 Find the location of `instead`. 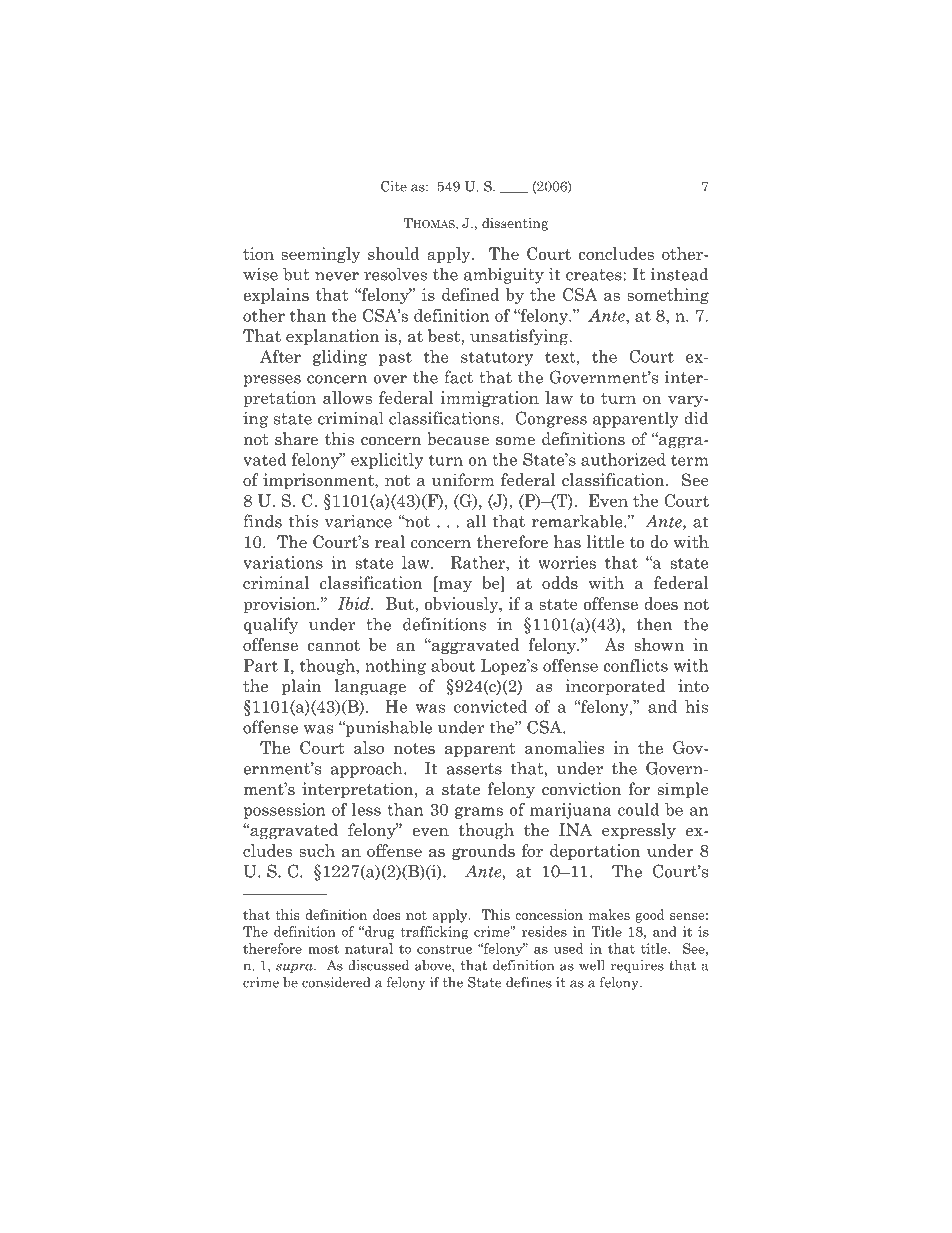

instead is located at coordinates (680, 274).
